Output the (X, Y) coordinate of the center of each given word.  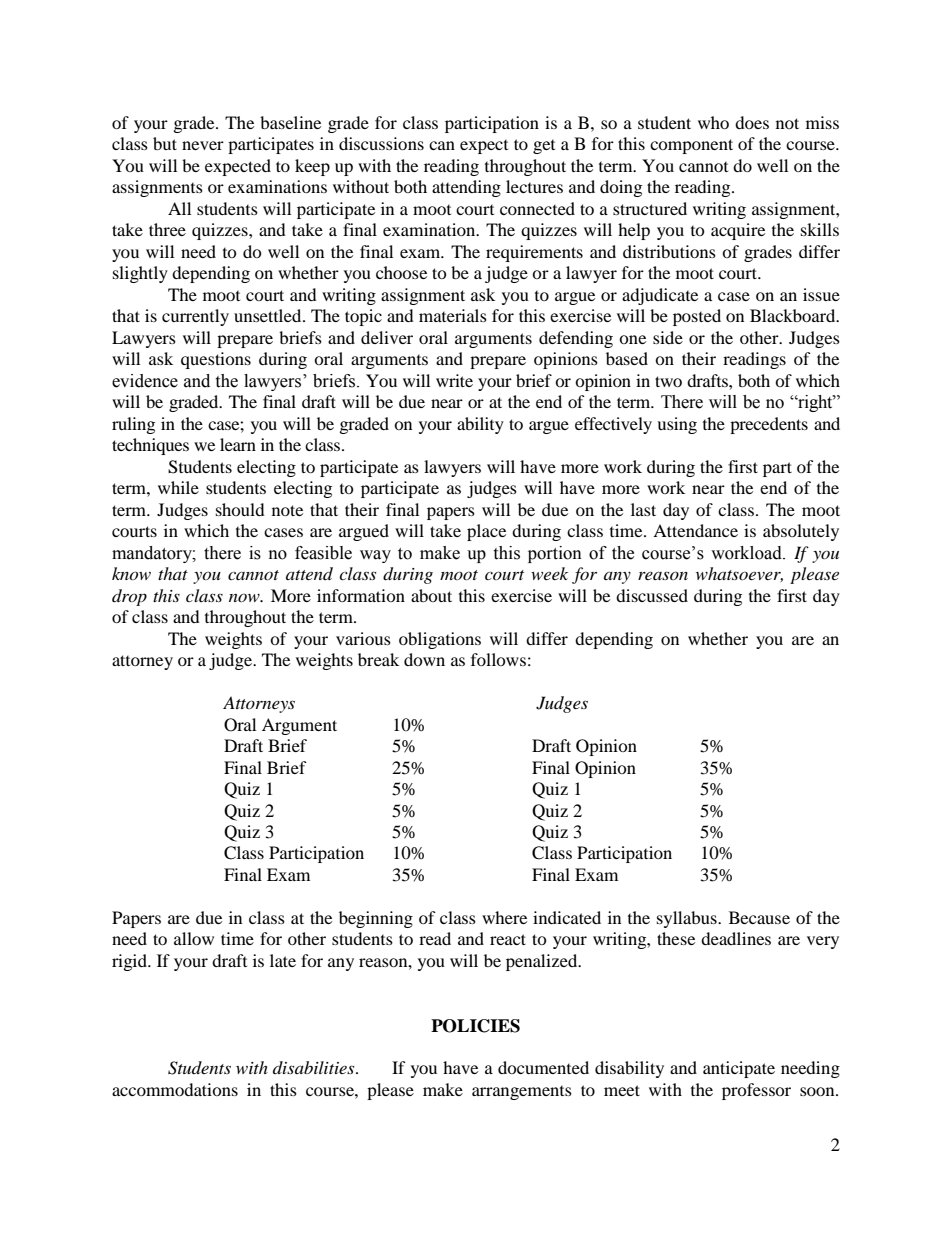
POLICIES (475, 1026)
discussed (652, 595)
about (431, 595)
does (752, 122)
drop (129, 597)
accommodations (175, 1089)
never (203, 145)
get (544, 147)
